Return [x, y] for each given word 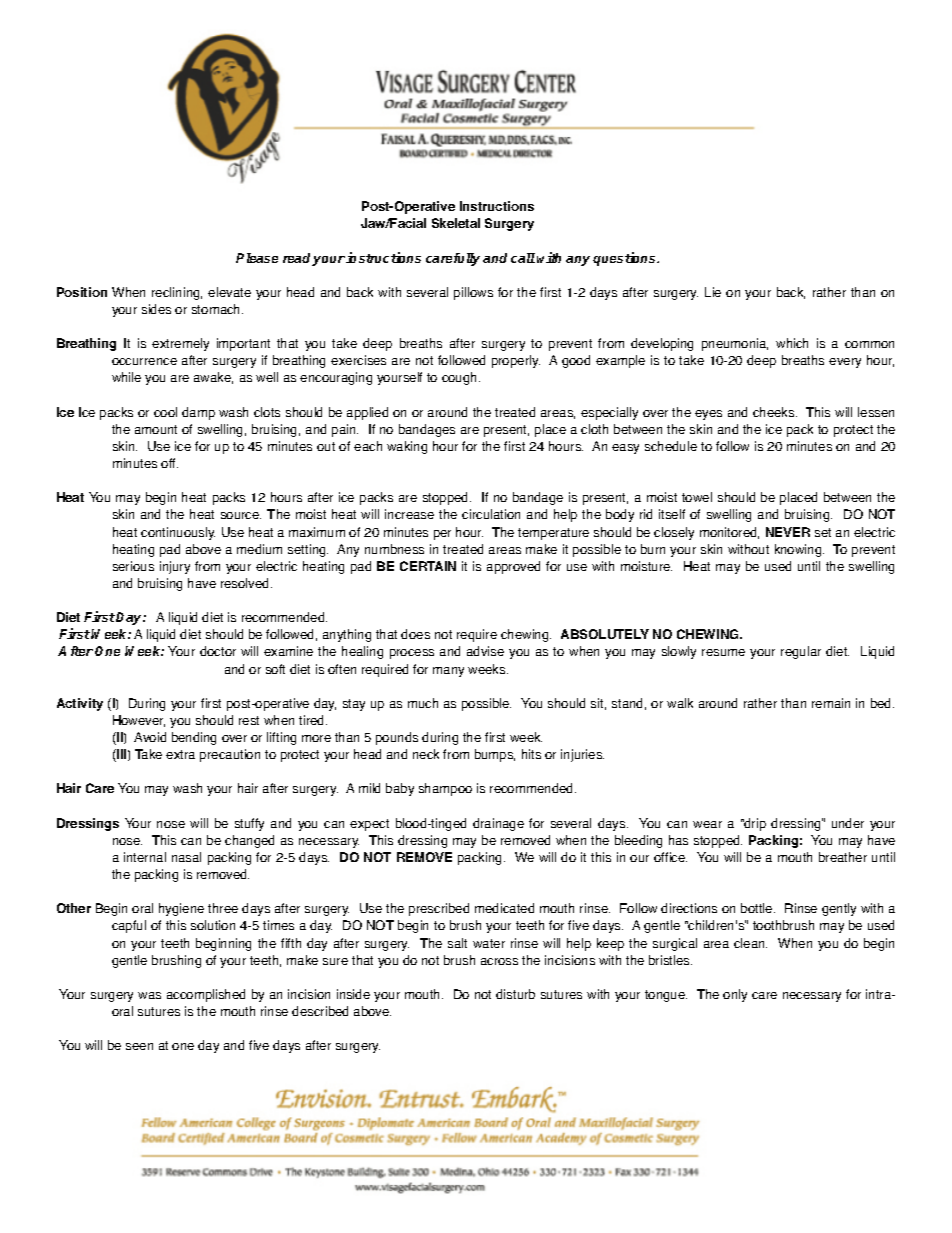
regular [801, 652]
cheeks [775, 412]
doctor [218, 651]
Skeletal [456, 223]
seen [139, 1046]
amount [156, 429]
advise [485, 651]
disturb [515, 994]
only [735, 995]
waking [407, 447]
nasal [186, 857]
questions [625, 259]
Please [257, 258]
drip [754, 824]
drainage [498, 824]
